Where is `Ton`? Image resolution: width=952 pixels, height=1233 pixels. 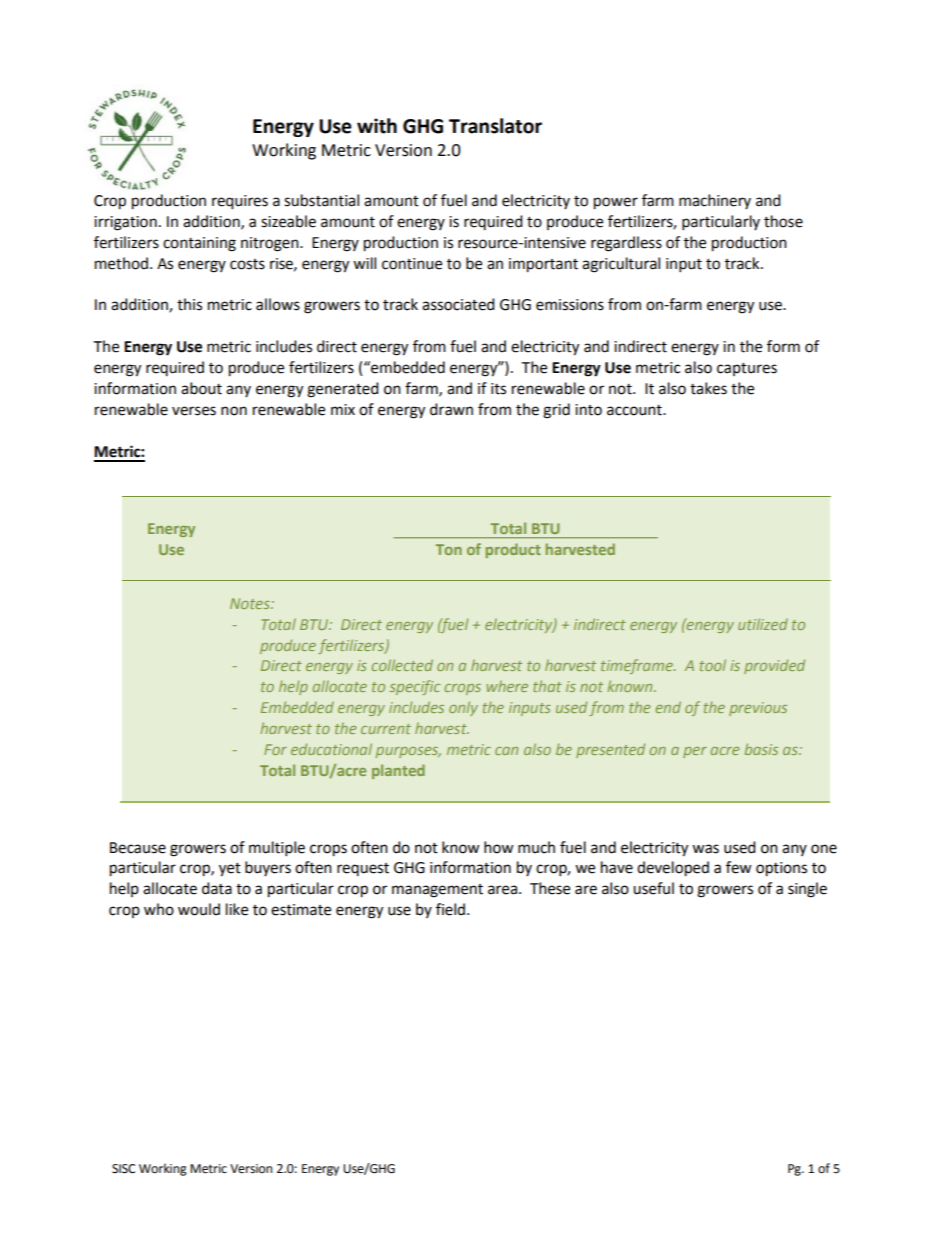
Ton is located at coordinates (449, 549).
